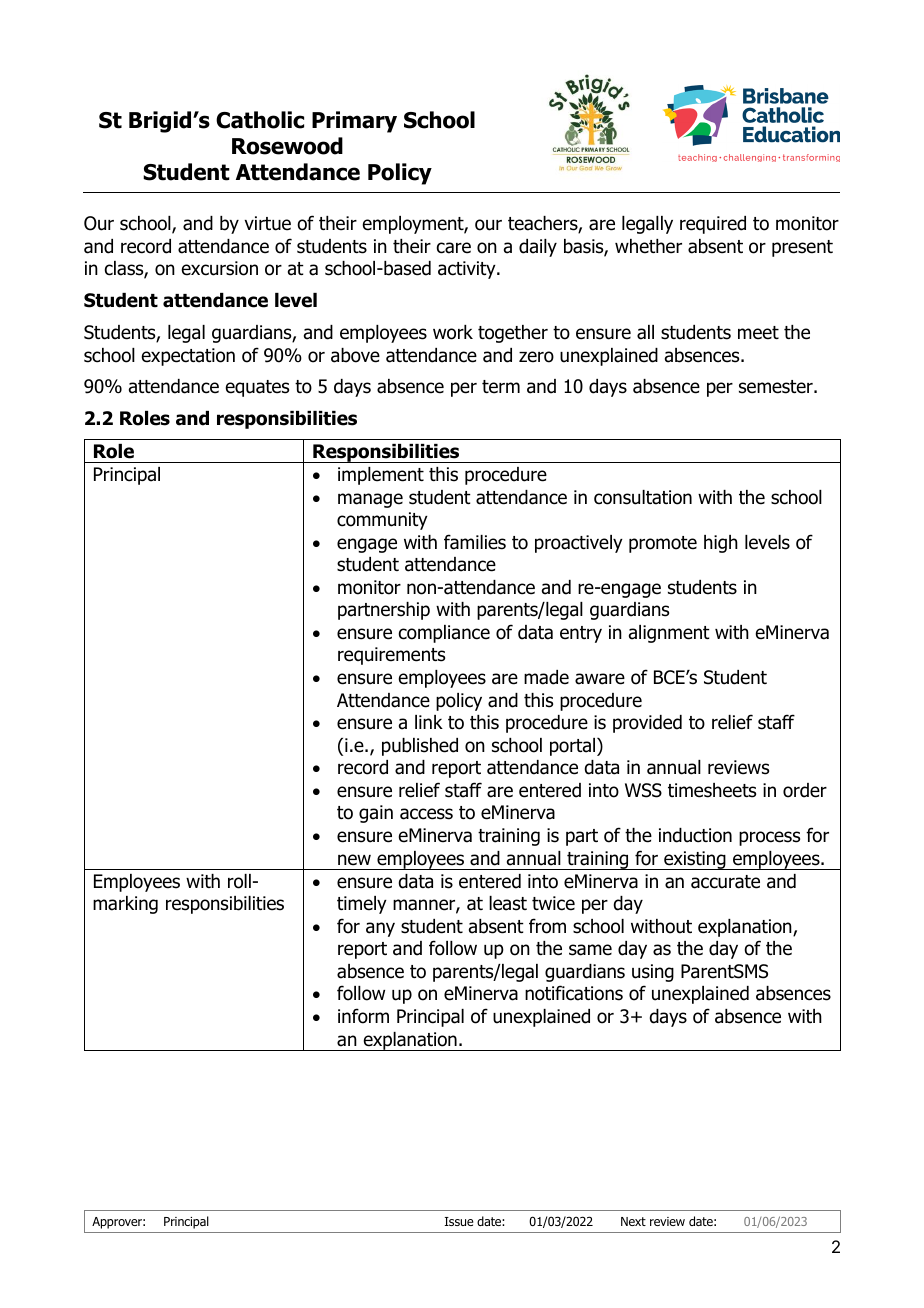 The image size is (924, 1308). Describe the element at coordinates (382, 521) in the screenshot. I see `community` at that location.
